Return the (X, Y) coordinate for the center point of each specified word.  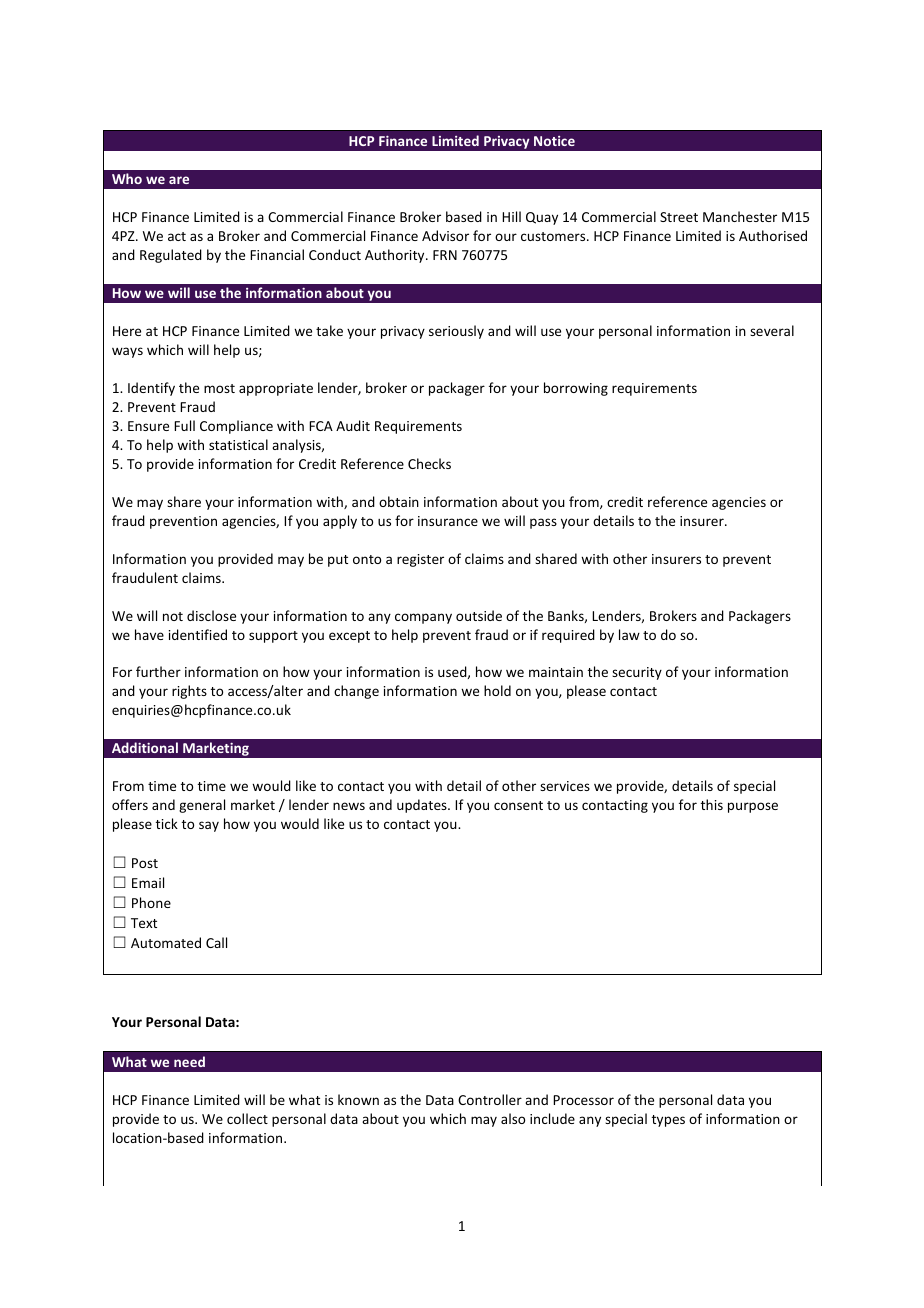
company (423, 618)
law (629, 634)
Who (127, 178)
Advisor (445, 235)
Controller (490, 1099)
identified (198, 634)
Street (679, 217)
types (668, 1121)
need (189, 1061)
